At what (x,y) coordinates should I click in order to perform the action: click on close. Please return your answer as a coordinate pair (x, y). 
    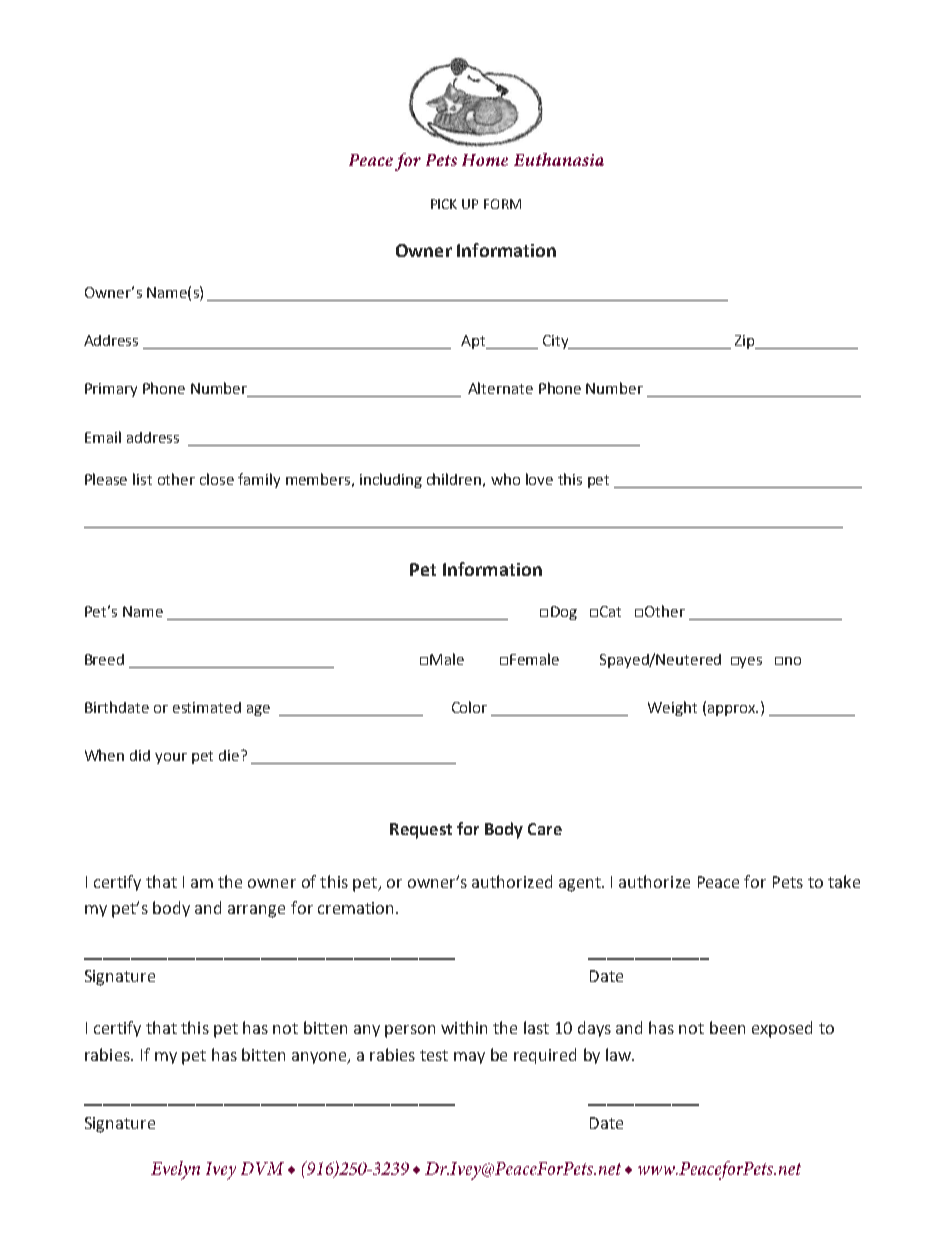
    Looking at the image, I should click on (217, 479).
